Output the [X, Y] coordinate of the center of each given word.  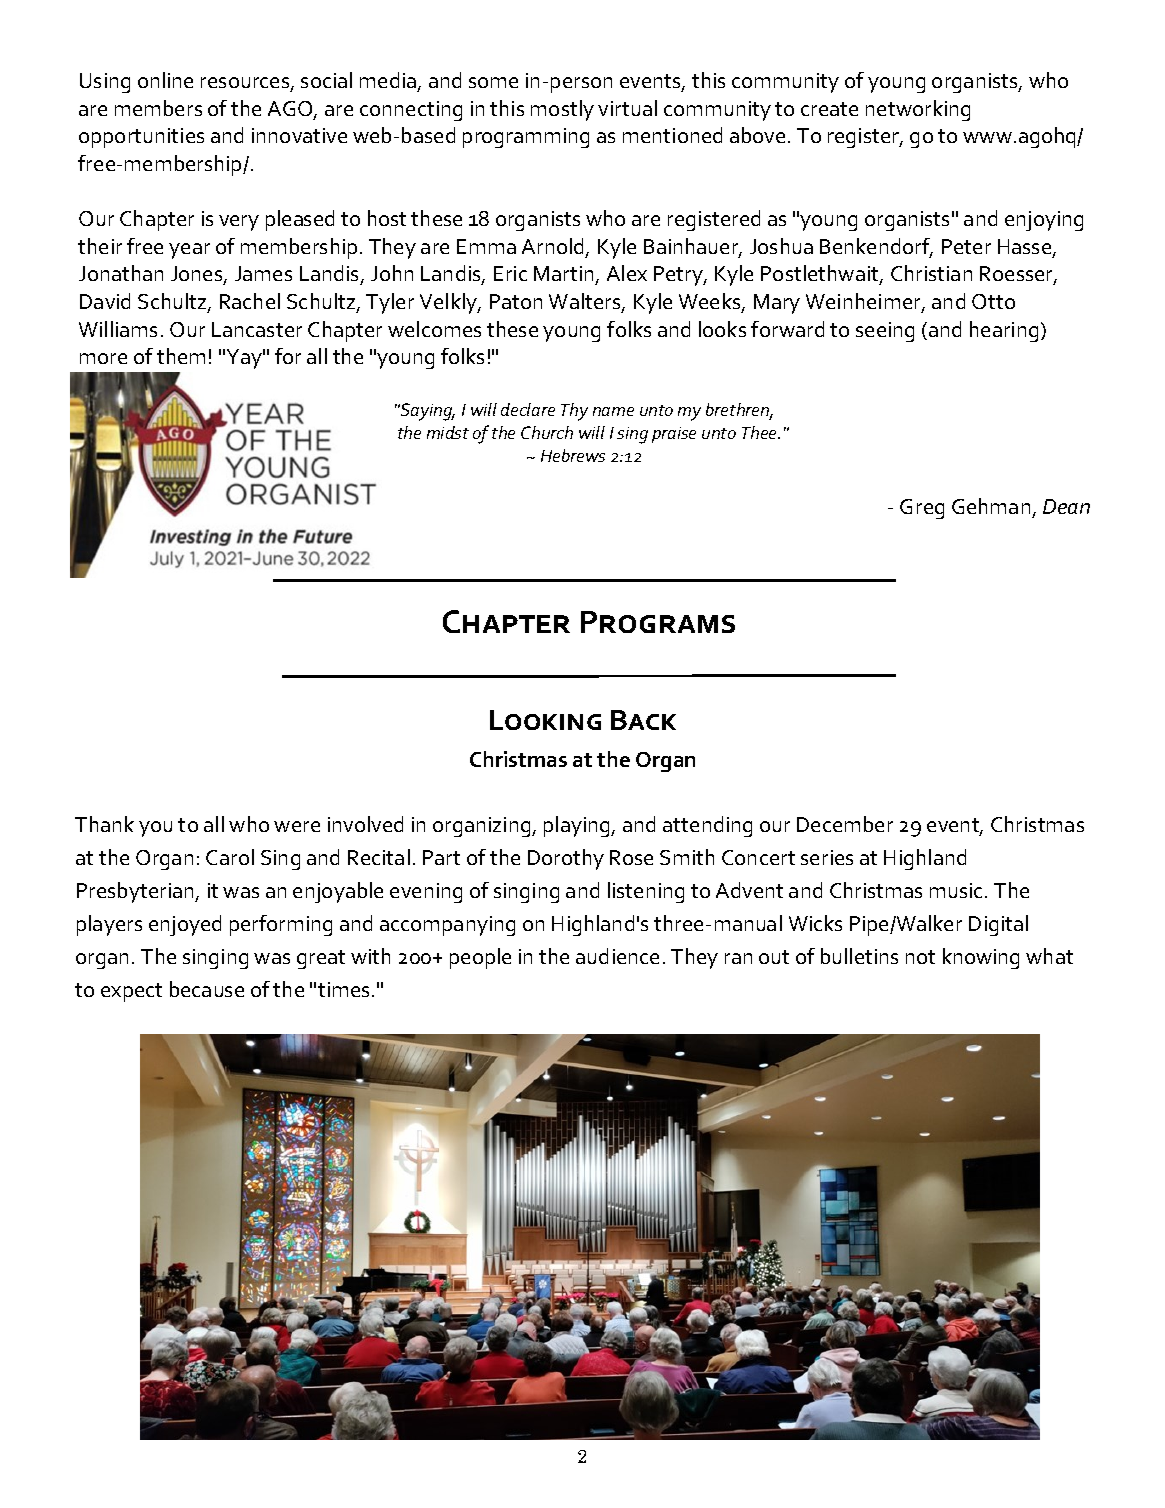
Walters [586, 302]
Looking [545, 720]
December [845, 824]
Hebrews [573, 455]
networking [918, 110]
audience [617, 956]
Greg [922, 509]
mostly [562, 110]
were [297, 826]
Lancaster [257, 329]
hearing [1004, 331]
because [207, 989]
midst [448, 432]
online [165, 80]
